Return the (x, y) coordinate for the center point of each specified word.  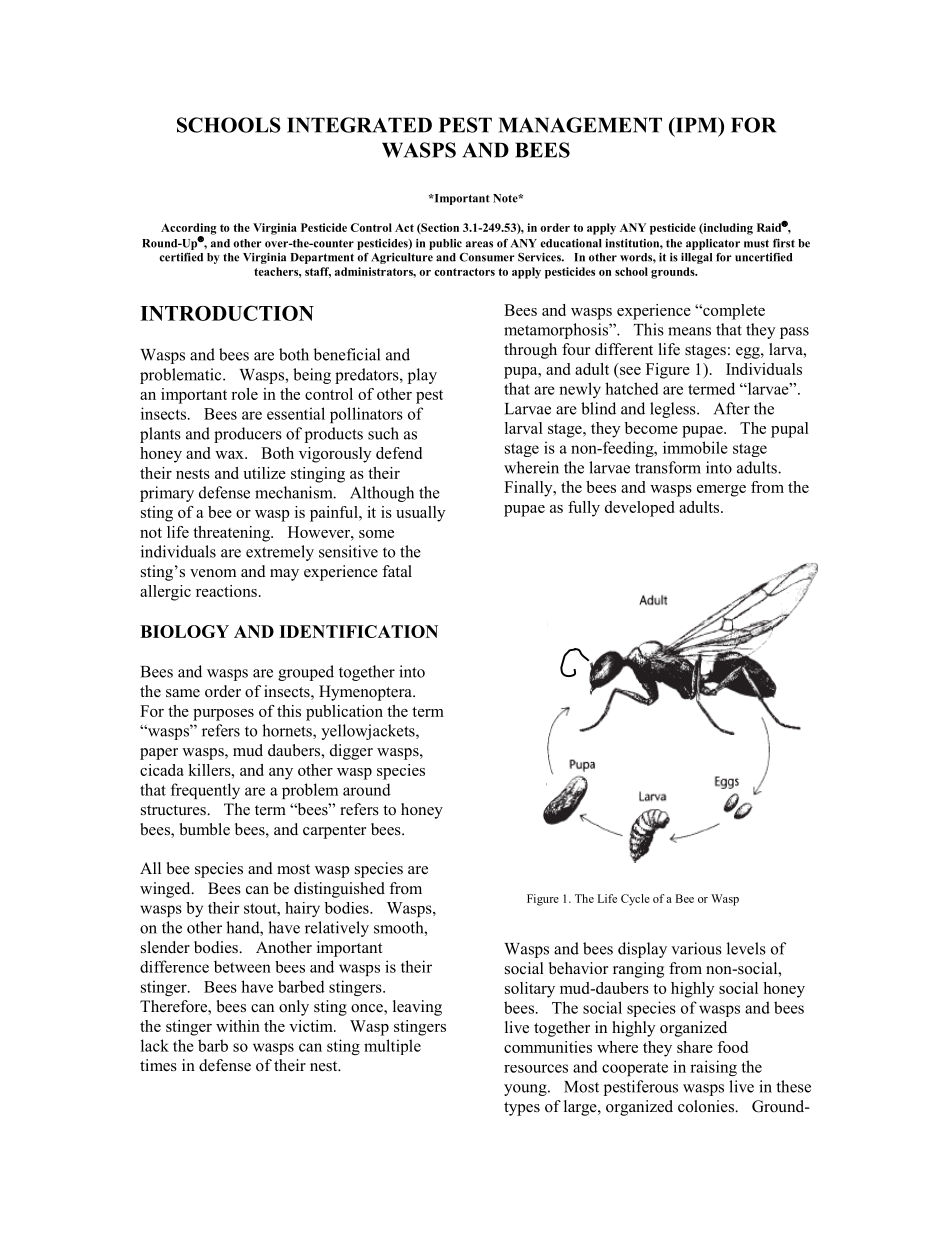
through (530, 351)
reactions (226, 591)
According (189, 230)
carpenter (334, 832)
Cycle (635, 900)
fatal (397, 571)
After (732, 408)
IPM (696, 126)
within (238, 1026)
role (244, 394)
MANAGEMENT (580, 125)
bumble (205, 829)
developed (639, 509)
